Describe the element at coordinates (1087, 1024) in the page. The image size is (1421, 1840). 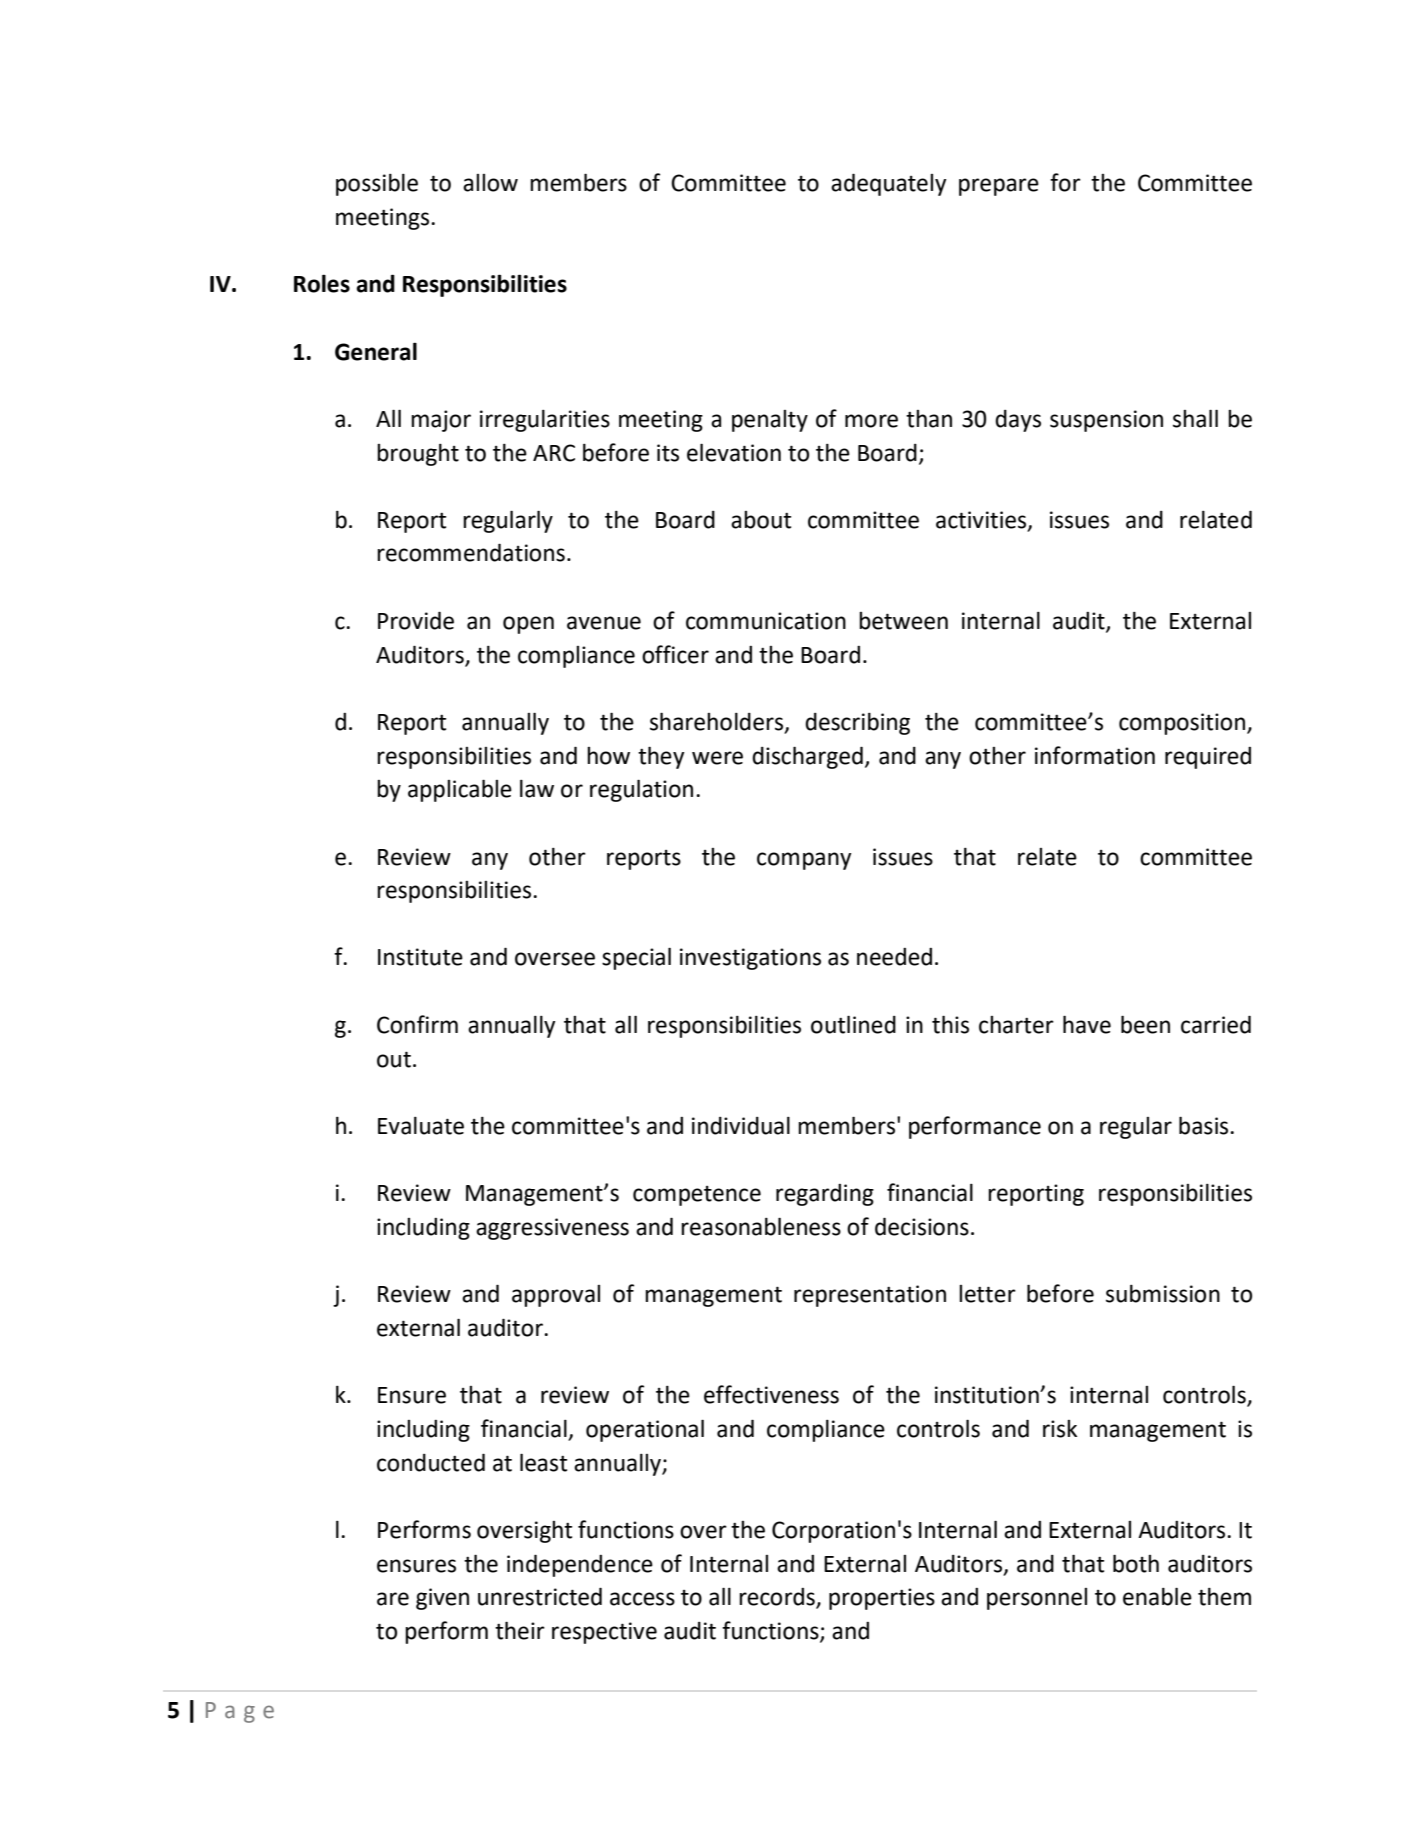
I see `have` at that location.
